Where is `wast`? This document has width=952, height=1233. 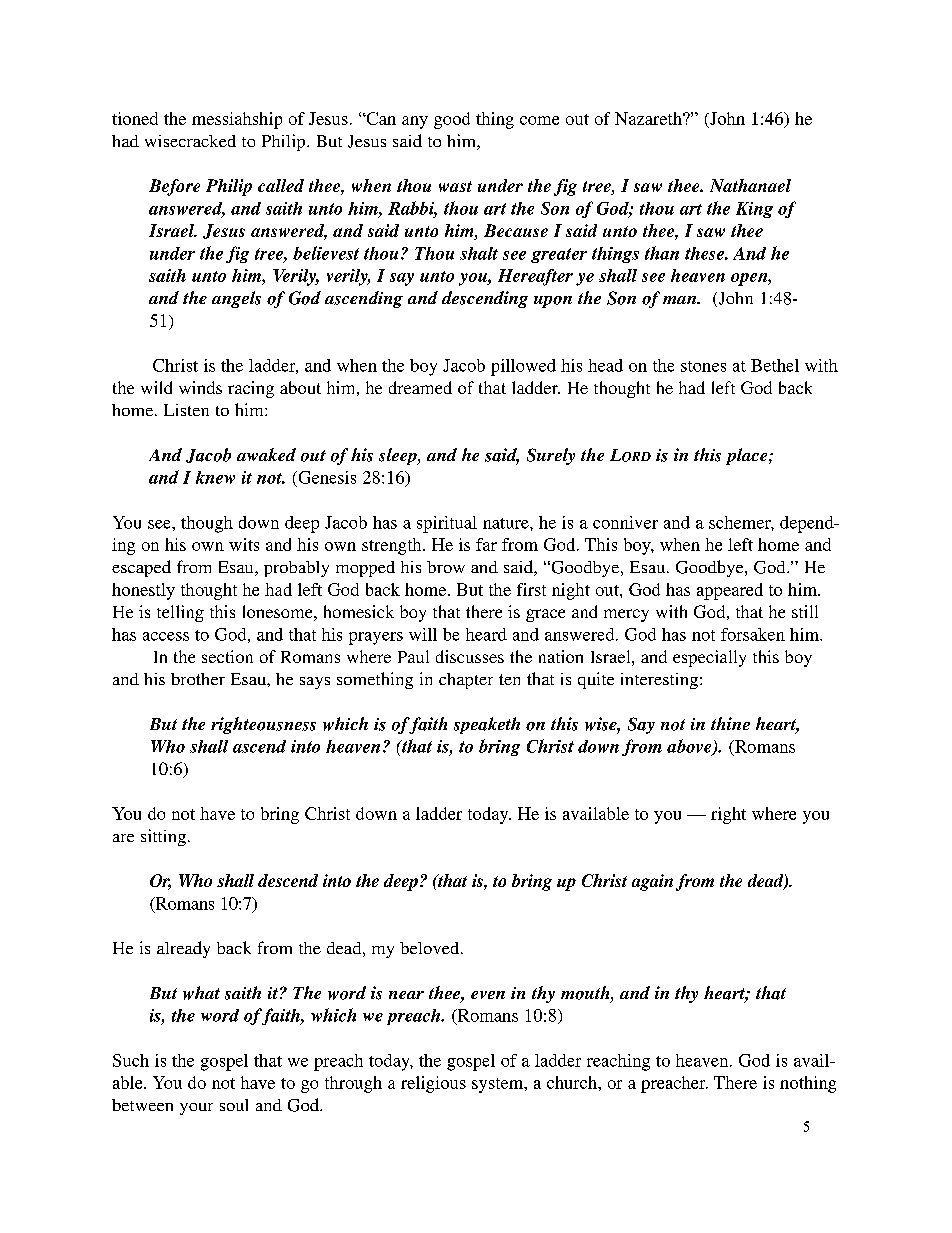 wast is located at coordinates (455, 186).
